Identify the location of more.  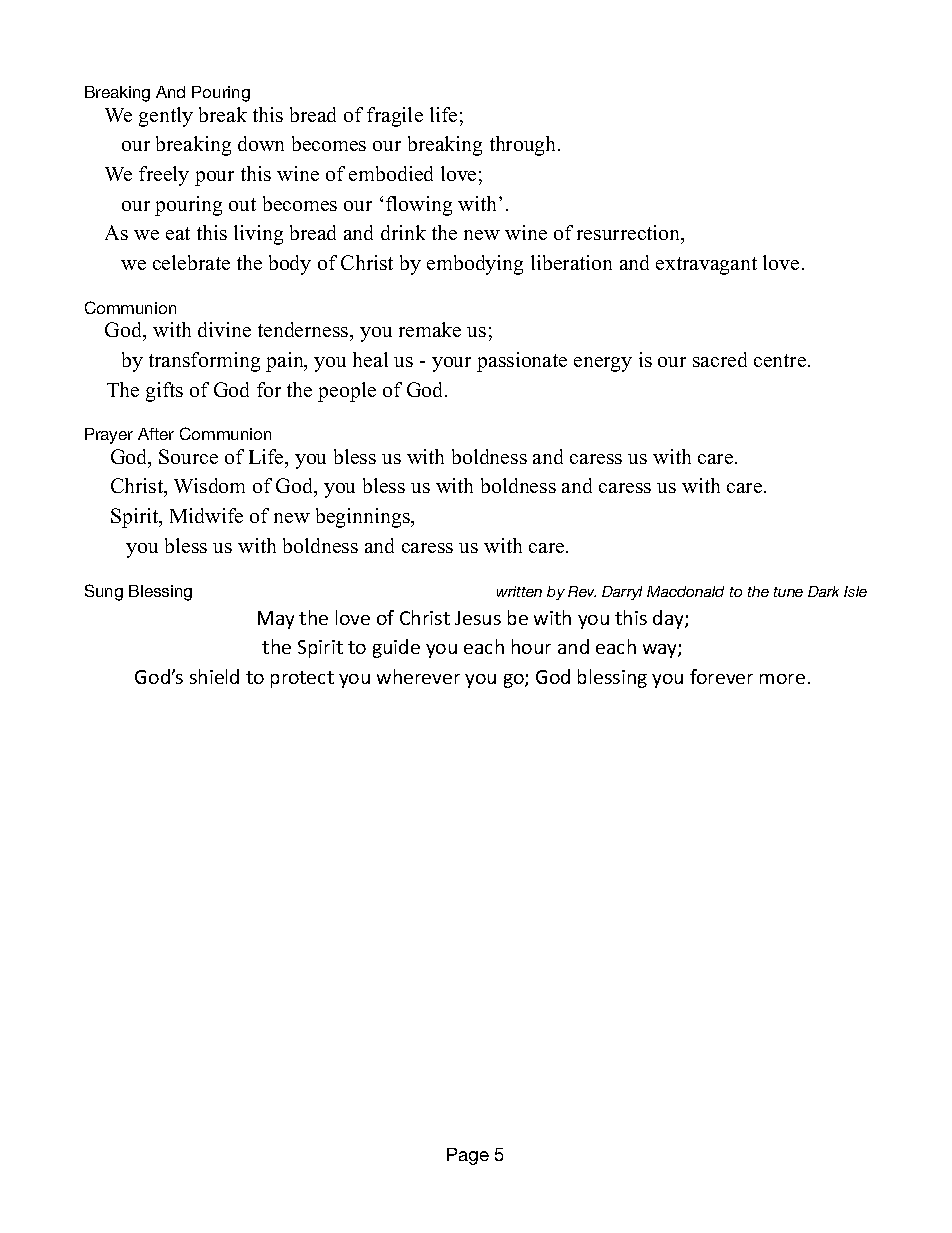
(782, 679).
